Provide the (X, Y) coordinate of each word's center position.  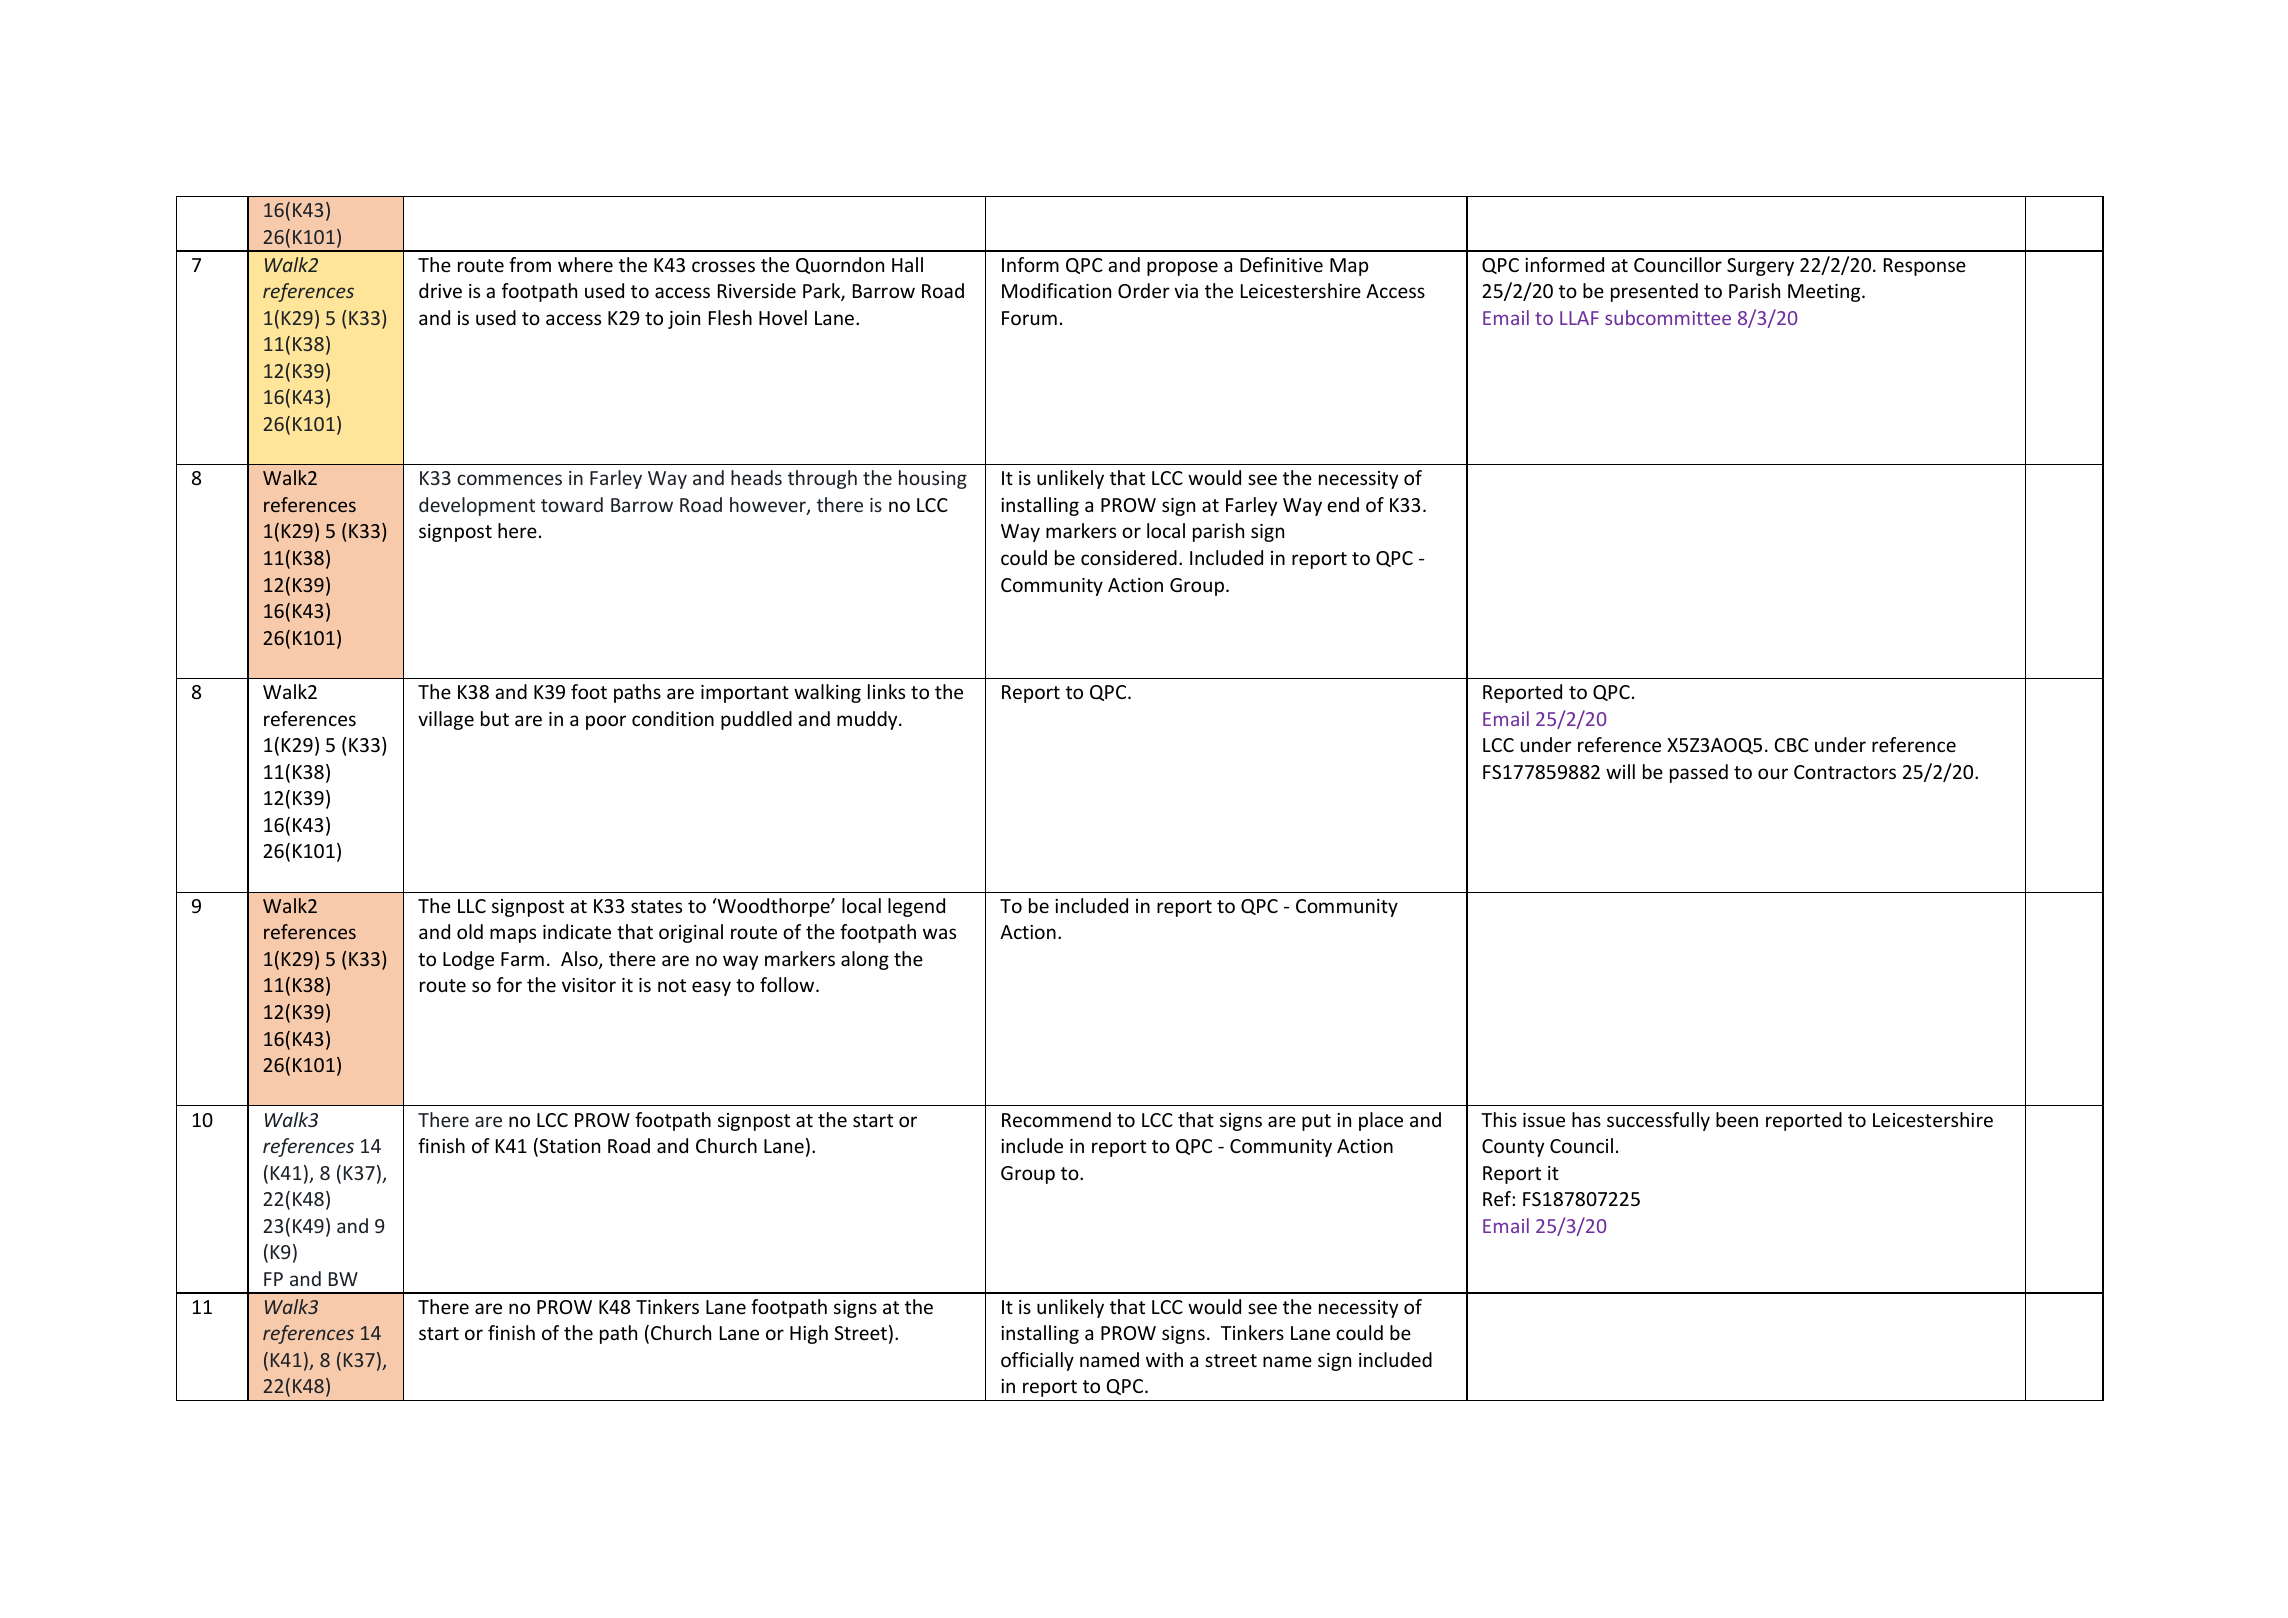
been (1737, 1119)
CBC (1792, 745)
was (939, 933)
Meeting (1825, 293)
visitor (589, 985)
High (809, 1334)
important (745, 694)
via (1186, 291)
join (684, 320)
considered (1129, 557)
